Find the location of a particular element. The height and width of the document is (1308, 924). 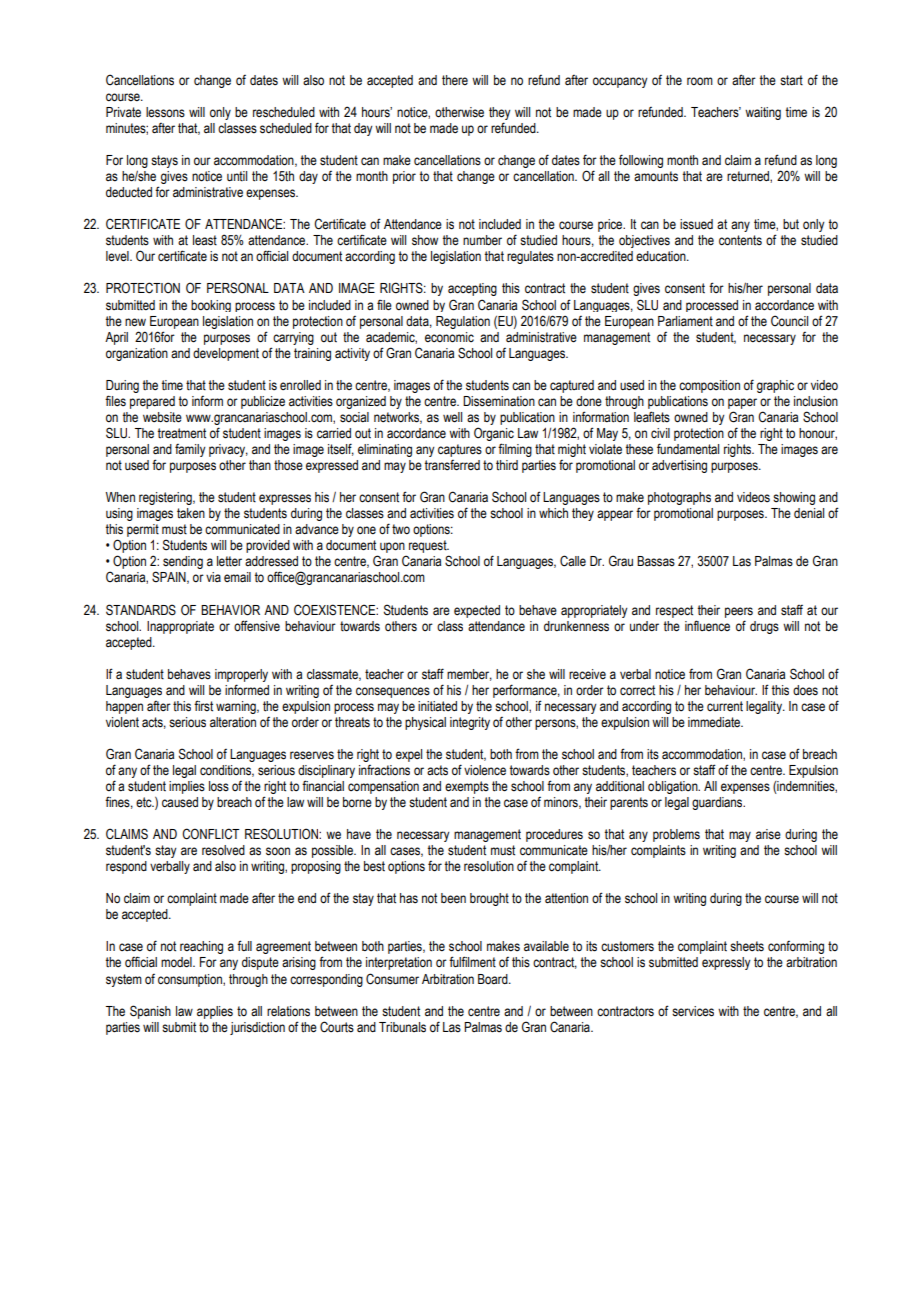

paper is located at coordinates (742, 403).
